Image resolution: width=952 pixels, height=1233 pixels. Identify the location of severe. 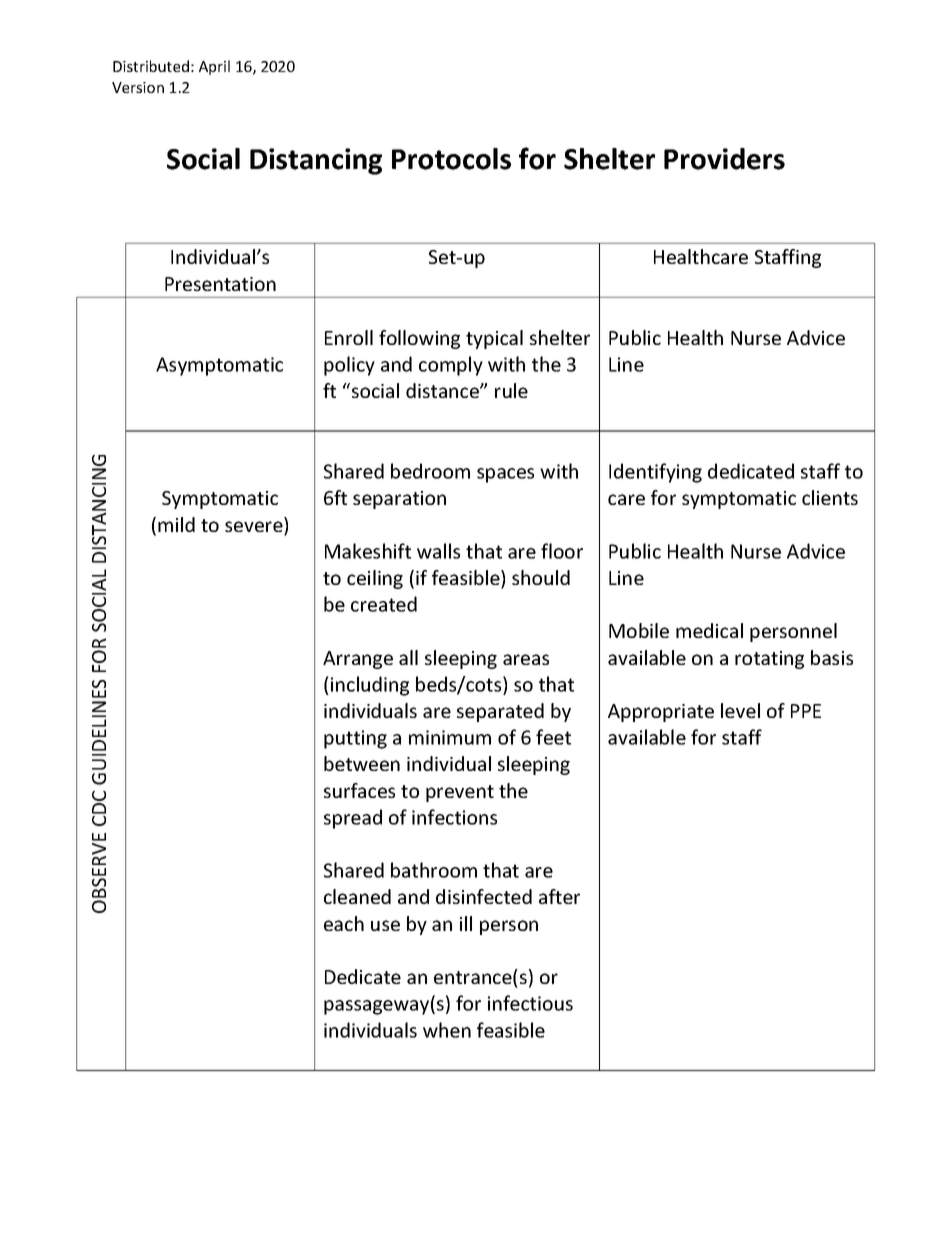
(255, 528).
